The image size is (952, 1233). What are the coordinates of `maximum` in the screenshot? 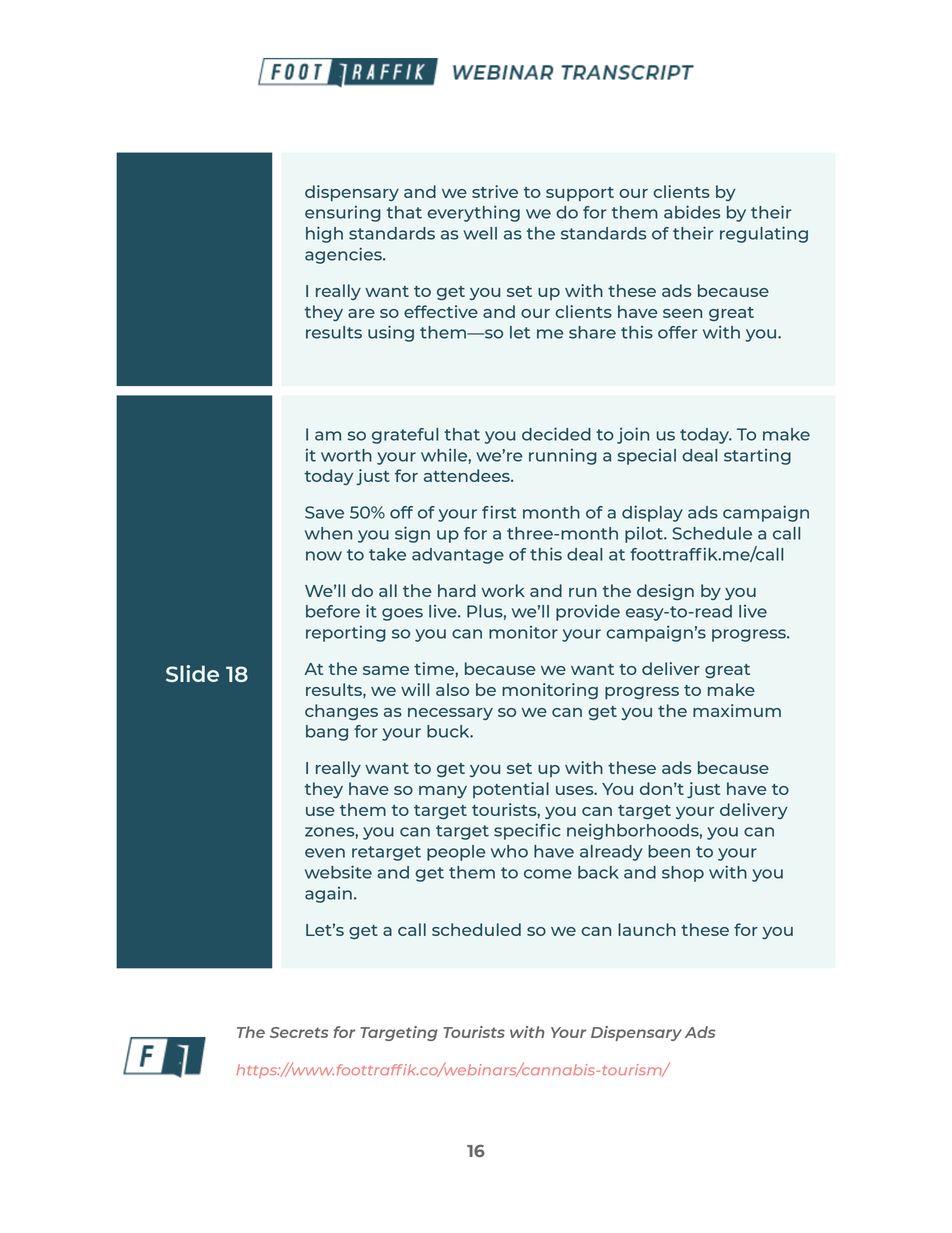 It's located at (737, 710).
